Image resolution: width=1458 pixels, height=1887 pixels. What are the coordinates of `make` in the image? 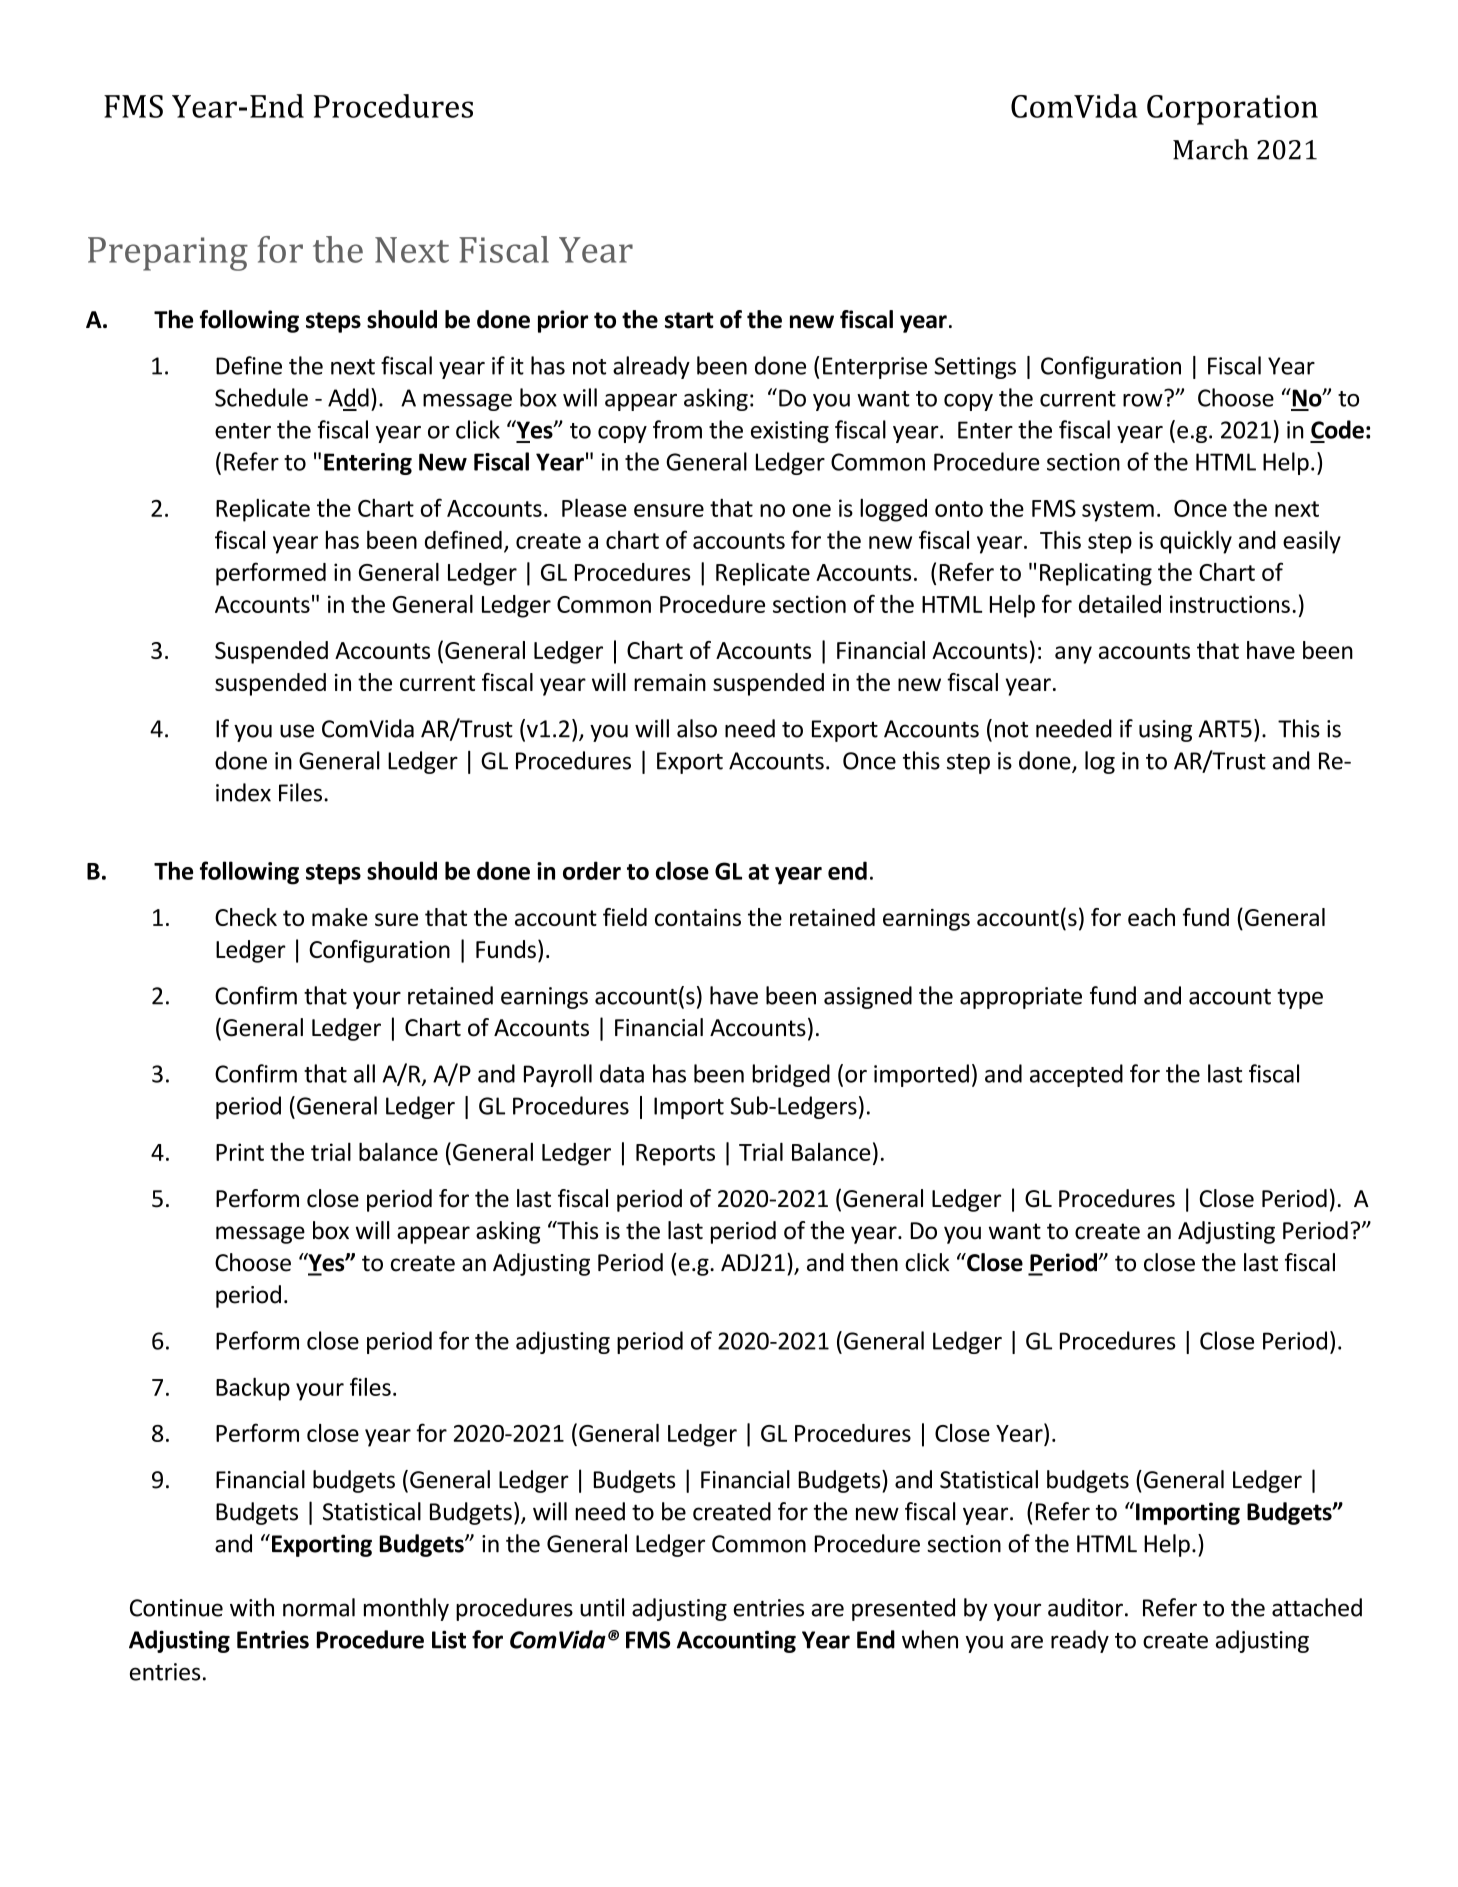 It's located at (340, 917).
